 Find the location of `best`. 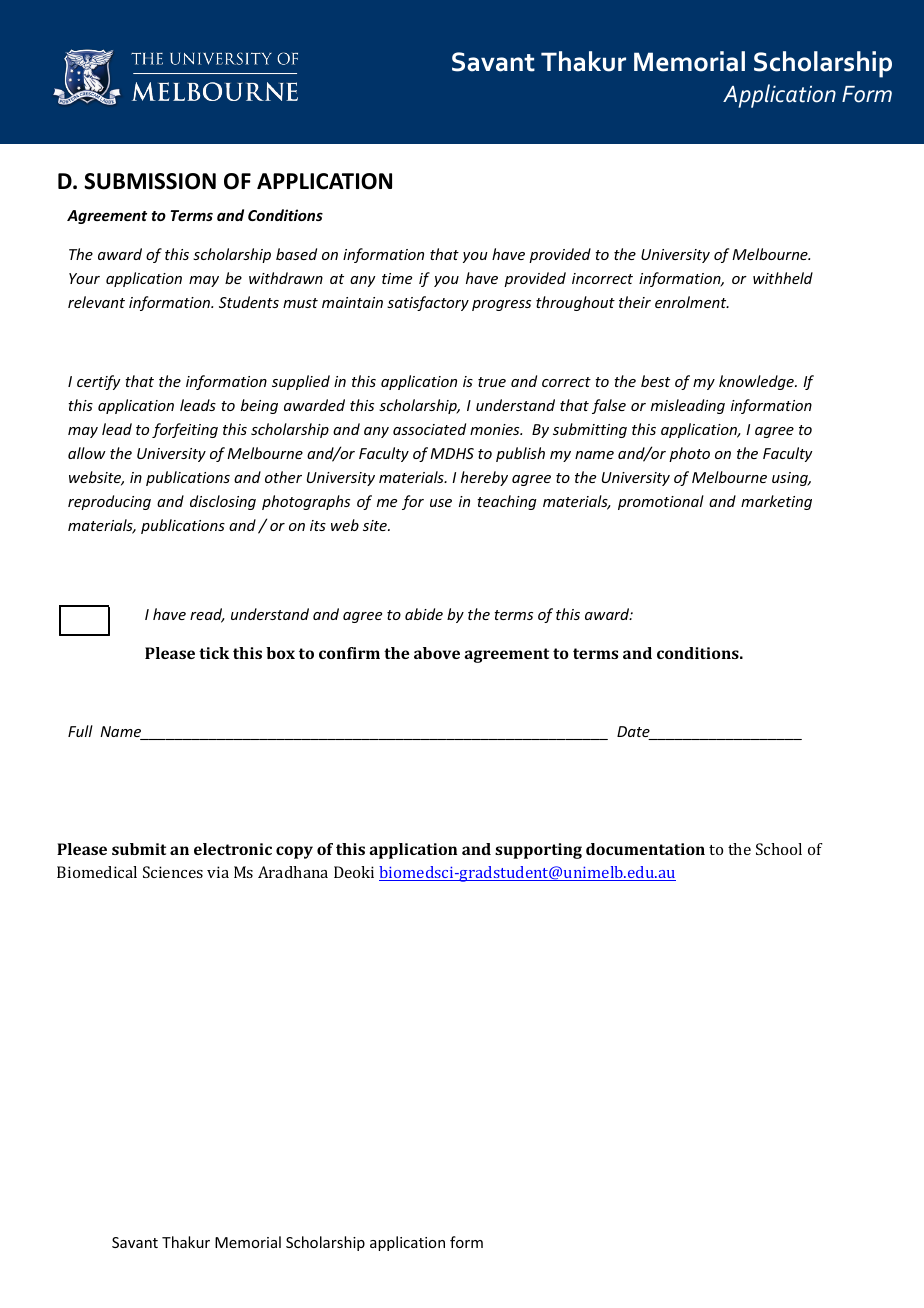

best is located at coordinates (655, 381).
